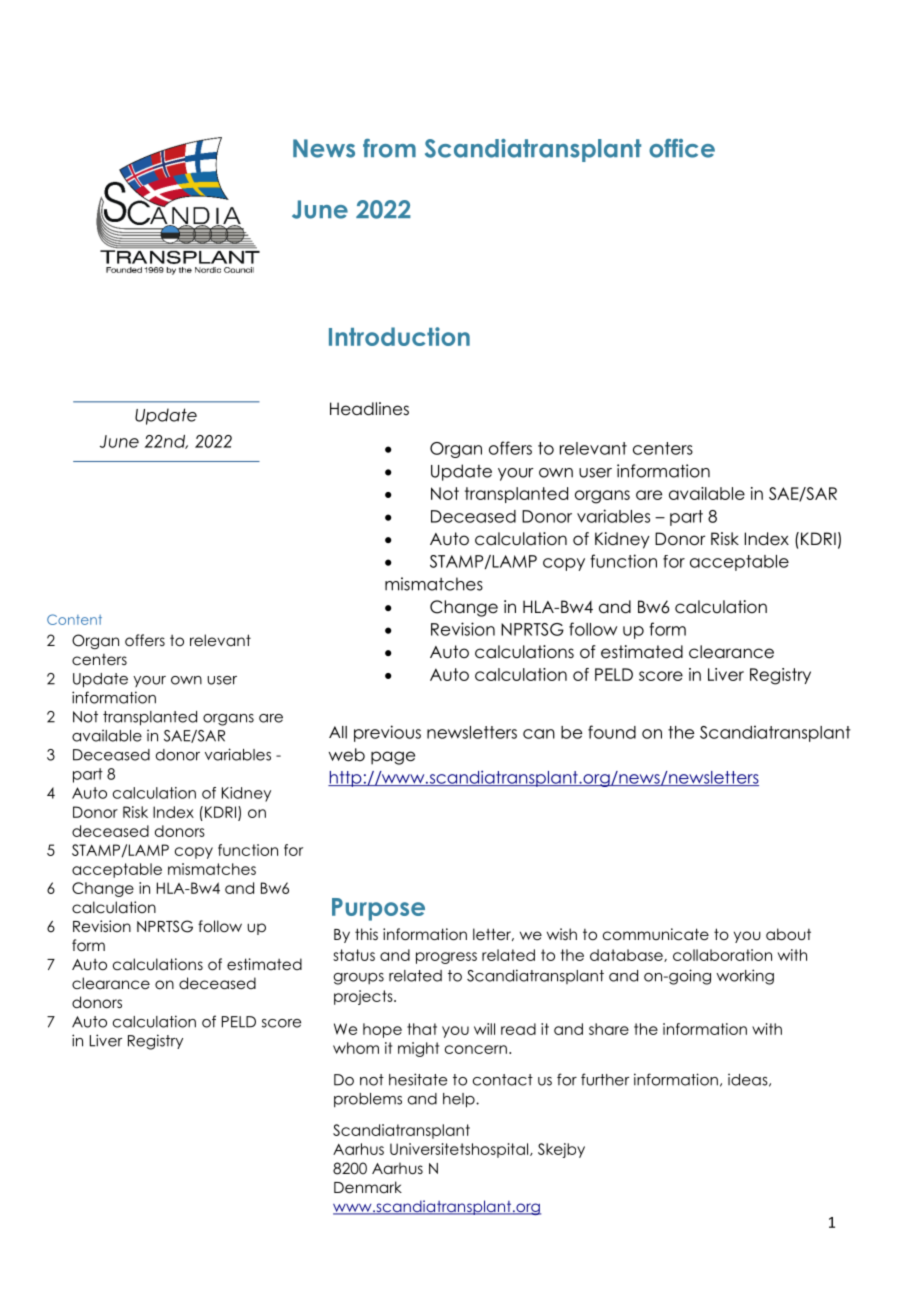 The height and width of the screenshot is (1308, 924). I want to click on help, so click(460, 1100).
